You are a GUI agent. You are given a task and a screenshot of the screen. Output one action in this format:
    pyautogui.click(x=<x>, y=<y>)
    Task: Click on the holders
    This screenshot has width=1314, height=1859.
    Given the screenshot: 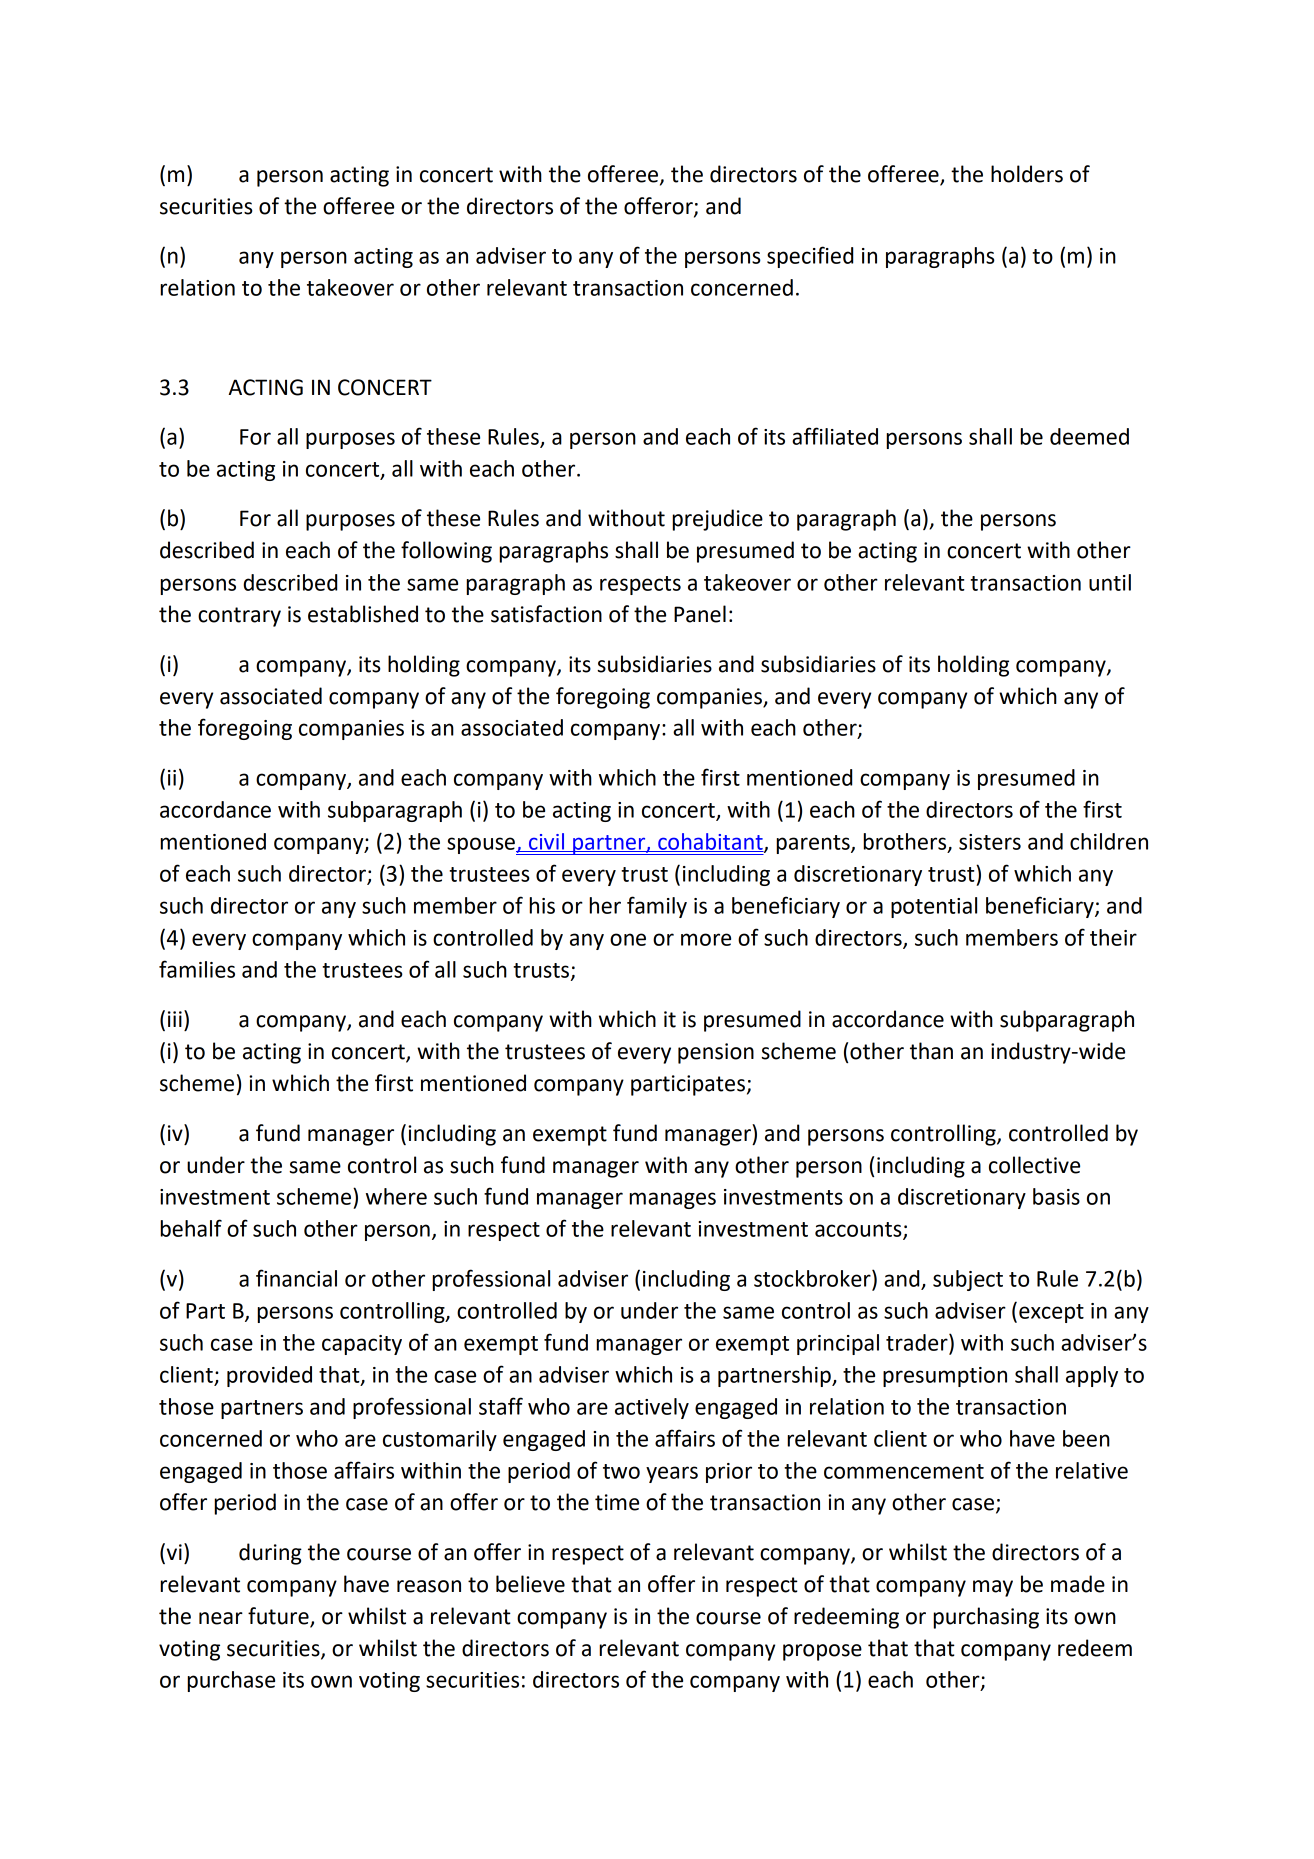 What is the action you would take?
    pyautogui.click(x=1027, y=174)
